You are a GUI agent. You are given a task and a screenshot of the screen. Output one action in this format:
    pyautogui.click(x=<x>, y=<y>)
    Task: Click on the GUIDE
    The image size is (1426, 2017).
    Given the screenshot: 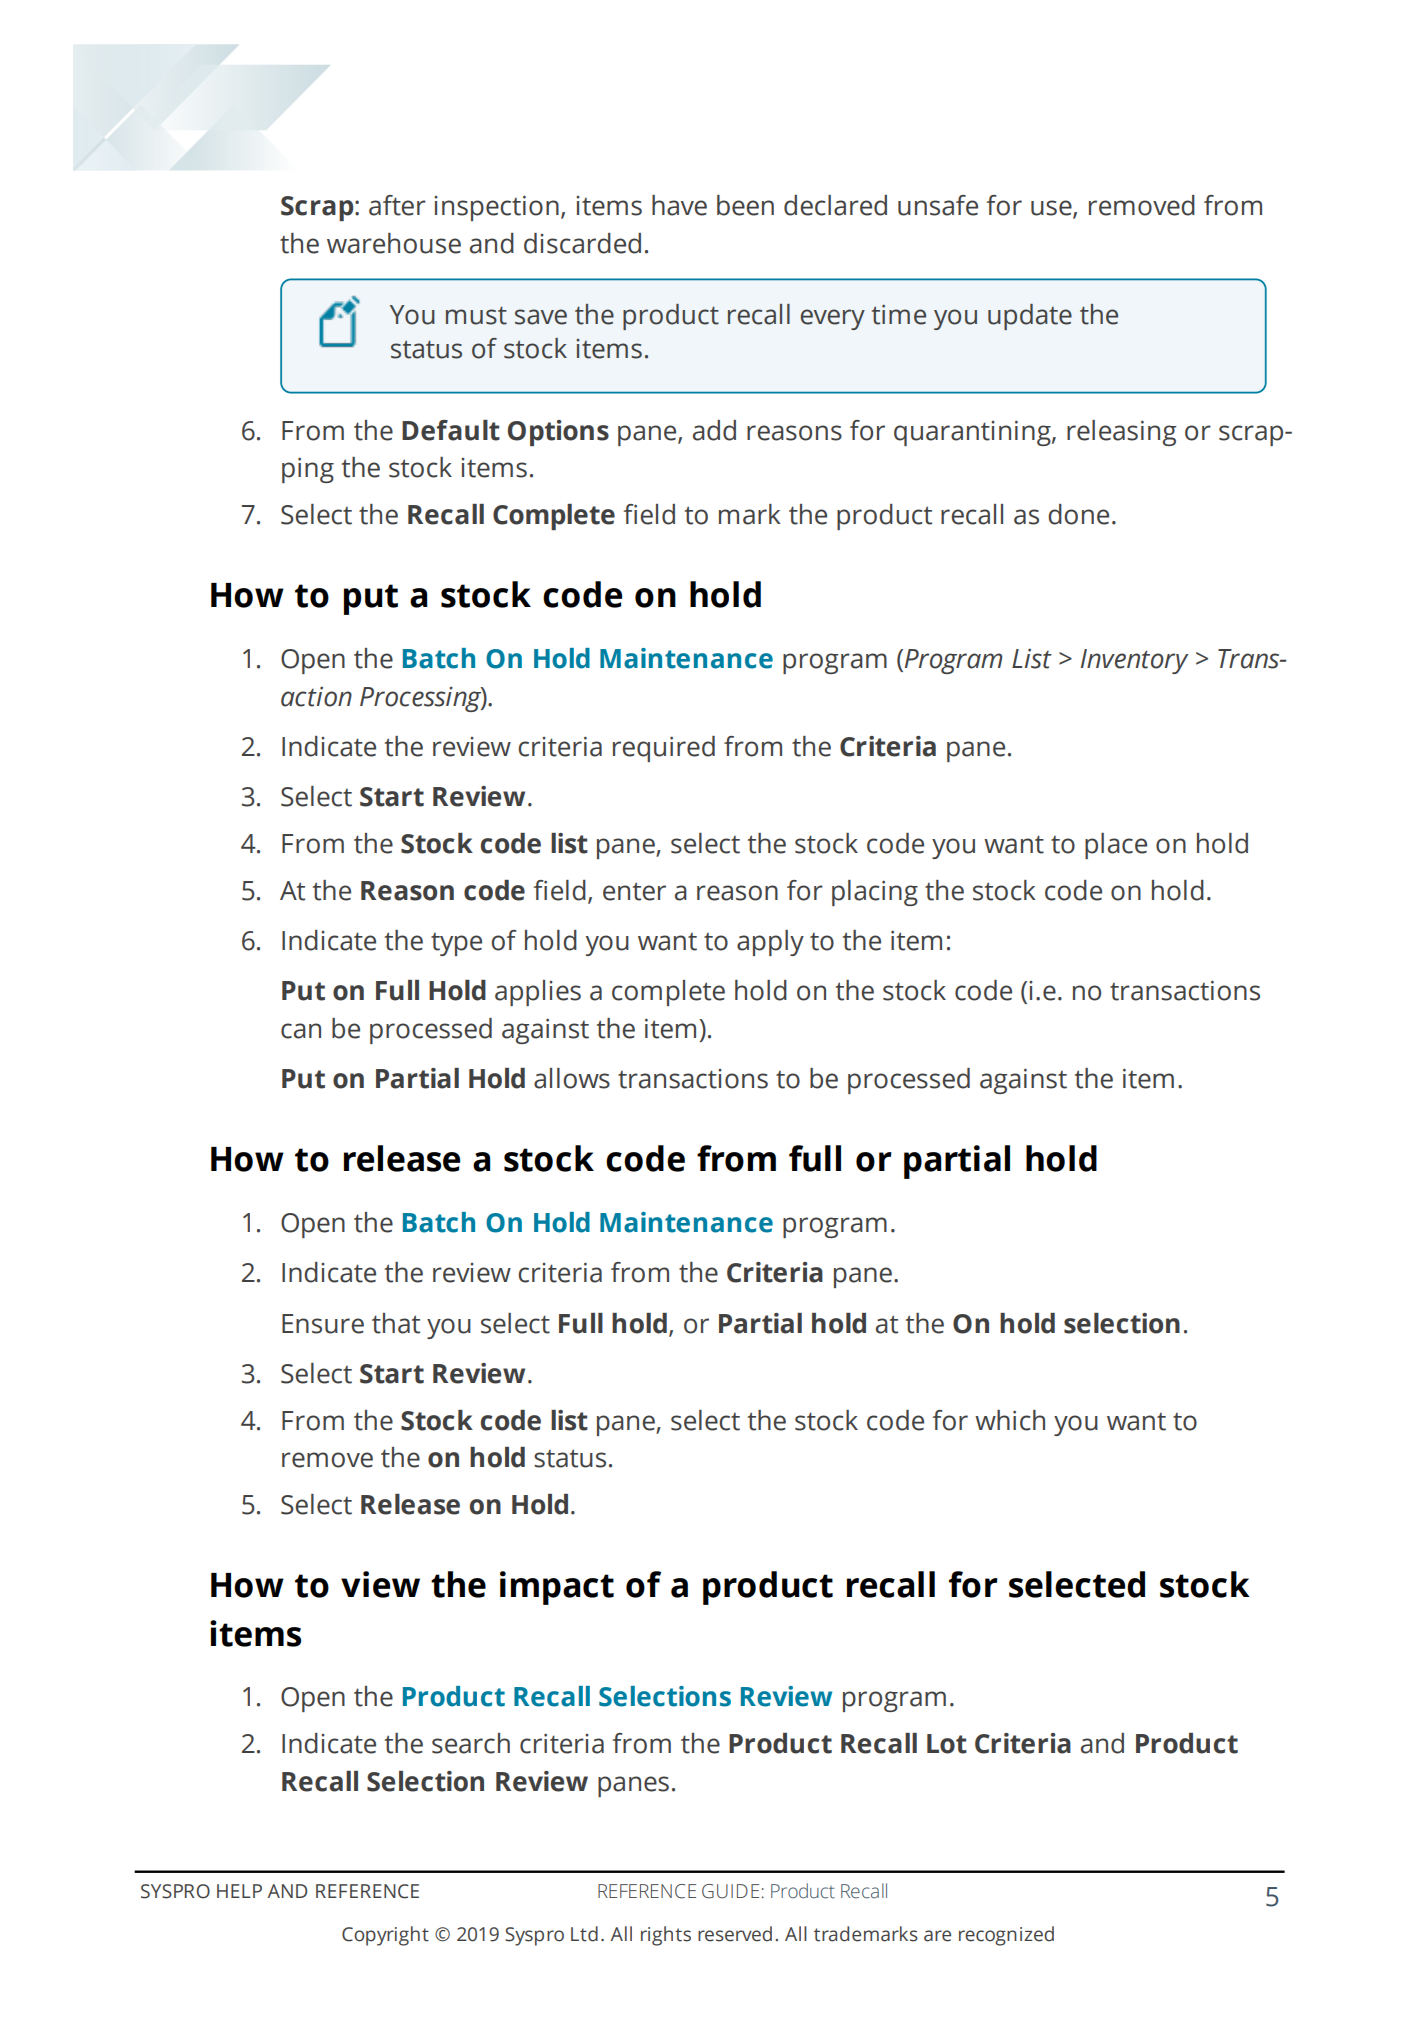 What is the action you would take?
    pyautogui.click(x=730, y=1891)
